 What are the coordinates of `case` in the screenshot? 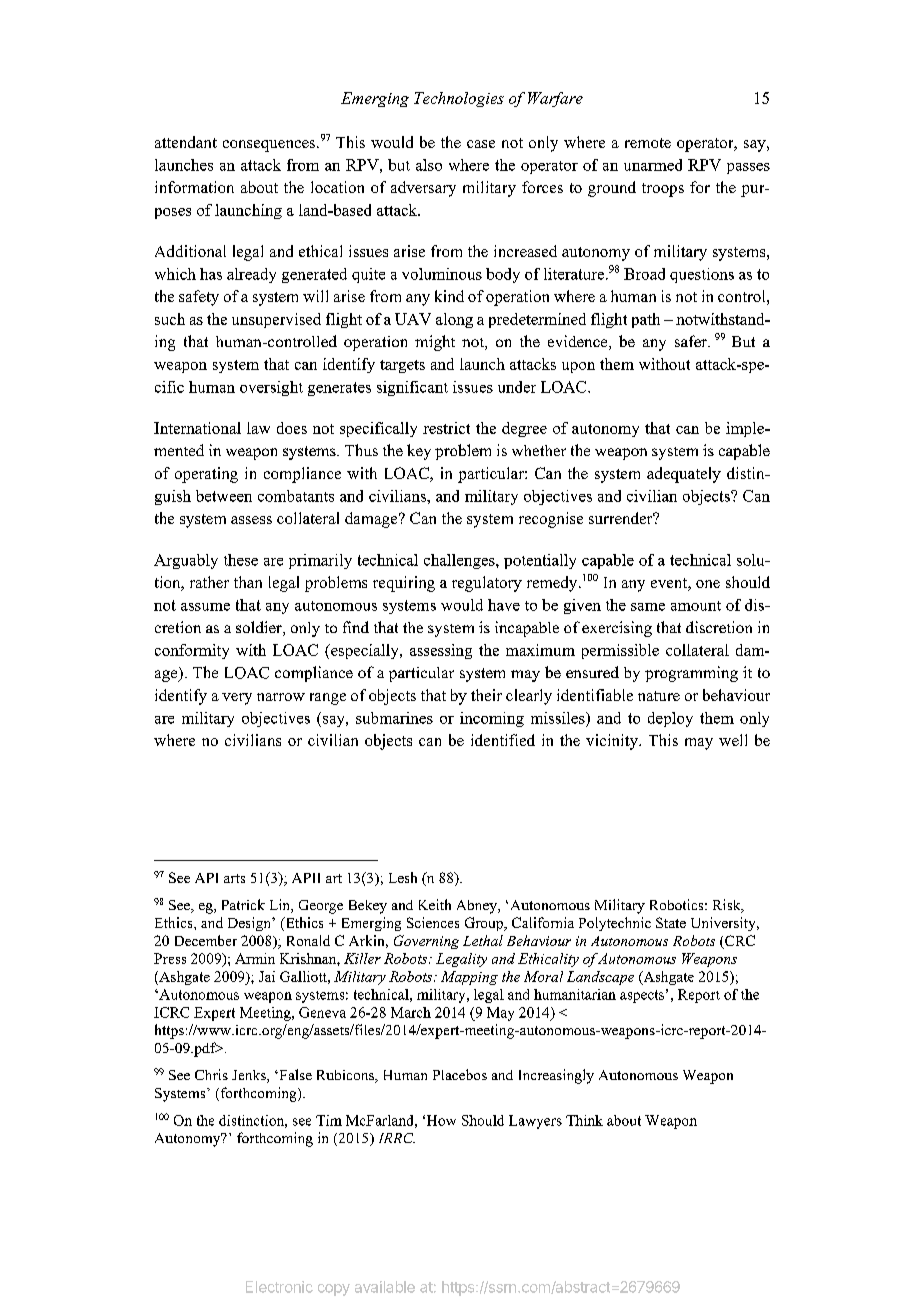 It's located at (481, 144).
